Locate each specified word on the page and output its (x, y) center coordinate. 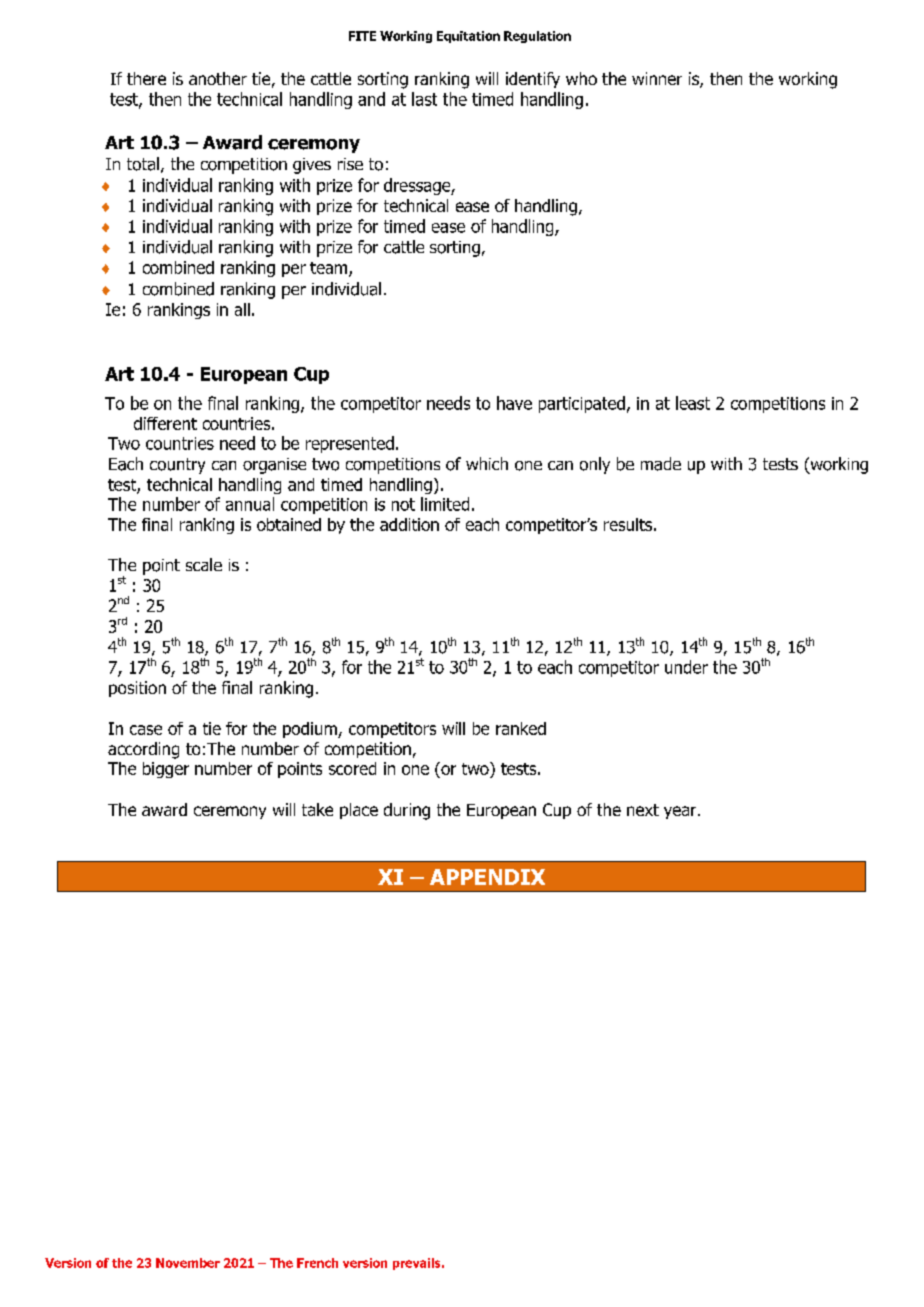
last (424, 99)
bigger (166, 770)
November (188, 1263)
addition (409, 524)
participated (582, 404)
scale (204, 564)
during (407, 811)
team (330, 269)
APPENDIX (487, 877)
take (317, 809)
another (218, 78)
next (643, 810)
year (681, 812)
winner (657, 78)
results (628, 524)
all (242, 309)
